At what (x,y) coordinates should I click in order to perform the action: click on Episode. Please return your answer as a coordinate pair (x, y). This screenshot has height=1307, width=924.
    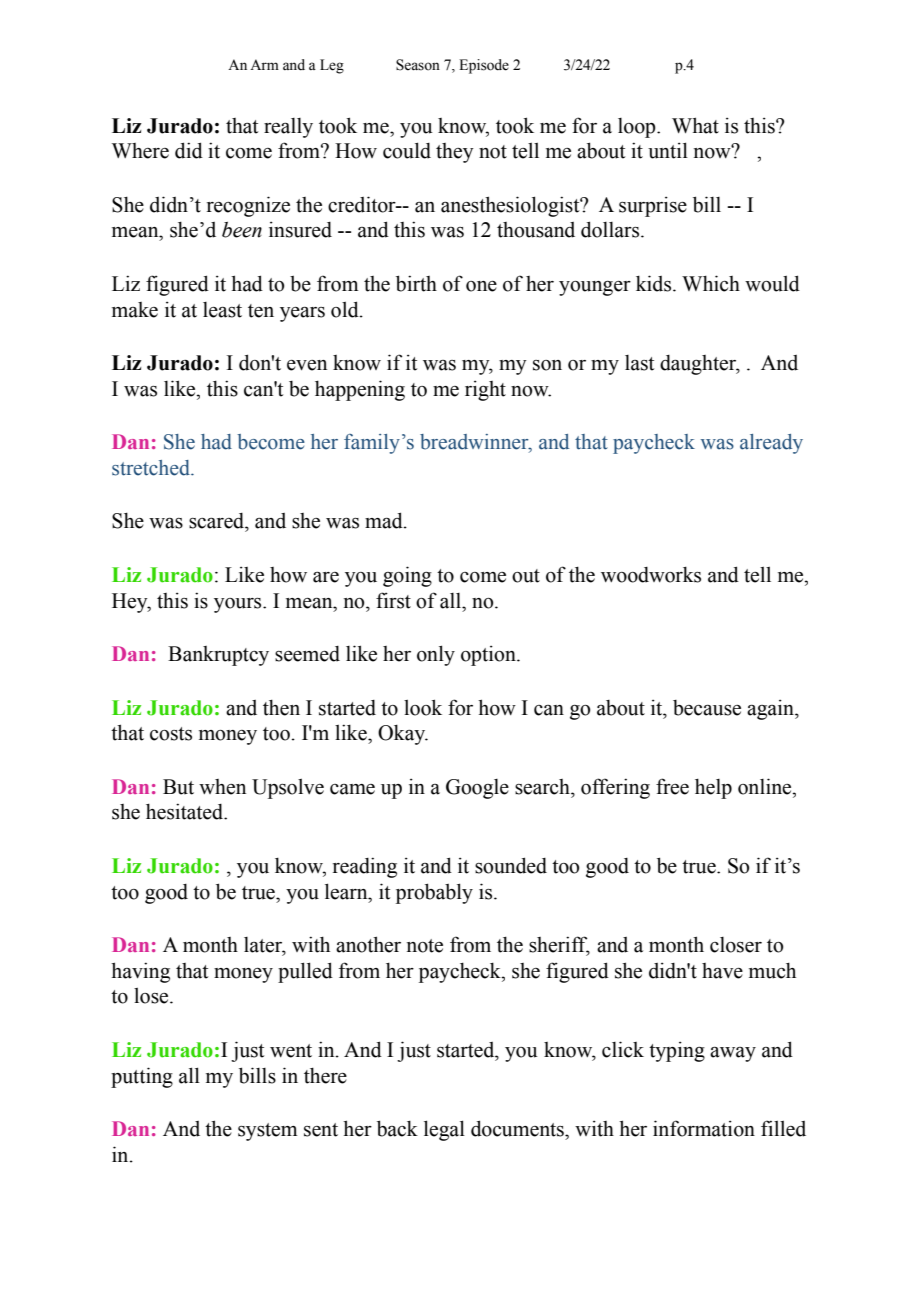
    Looking at the image, I should click on (484, 66).
